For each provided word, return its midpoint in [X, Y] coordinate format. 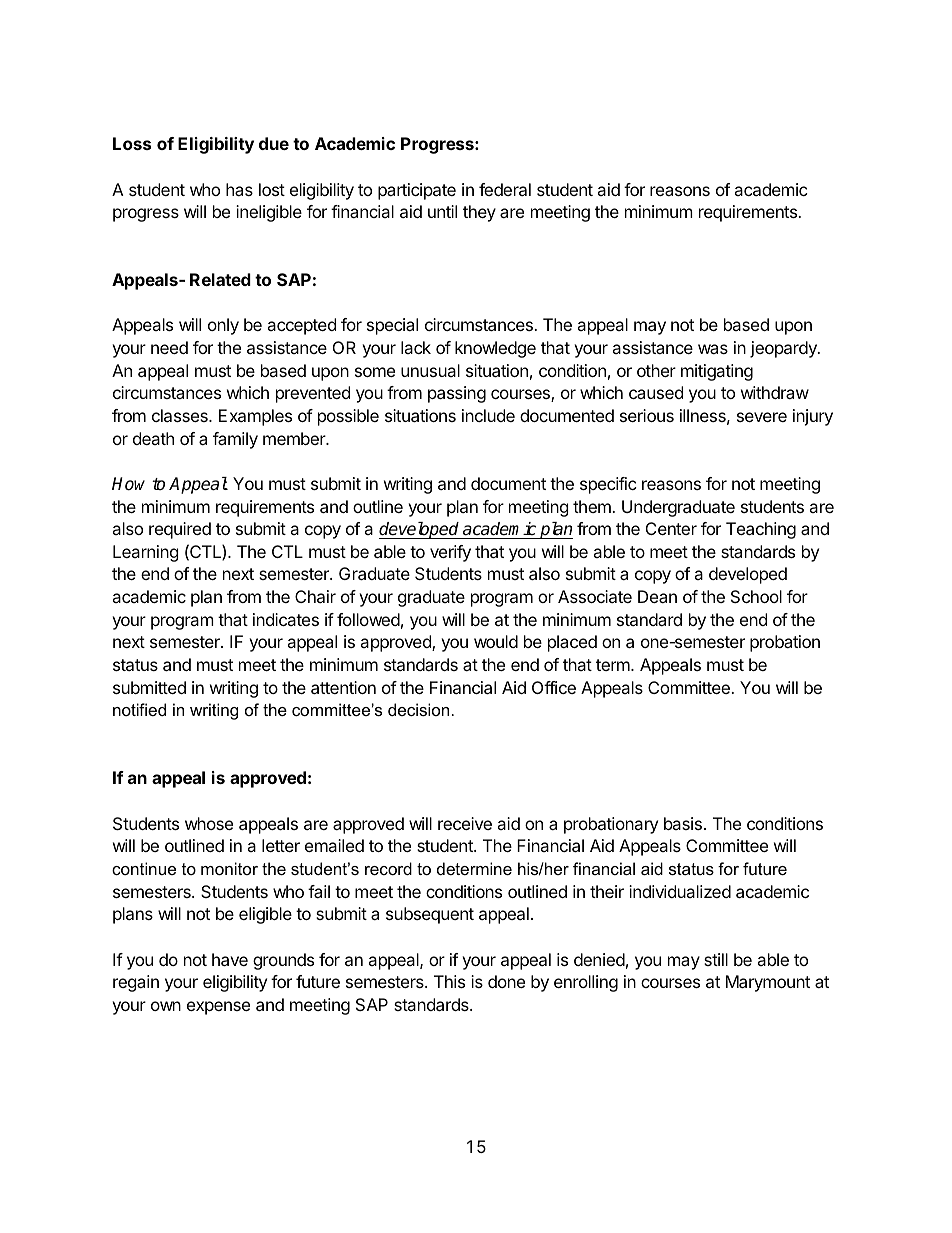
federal [505, 189]
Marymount [768, 983]
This [449, 981]
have [230, 959]
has [239, 189]
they [479, 213]
